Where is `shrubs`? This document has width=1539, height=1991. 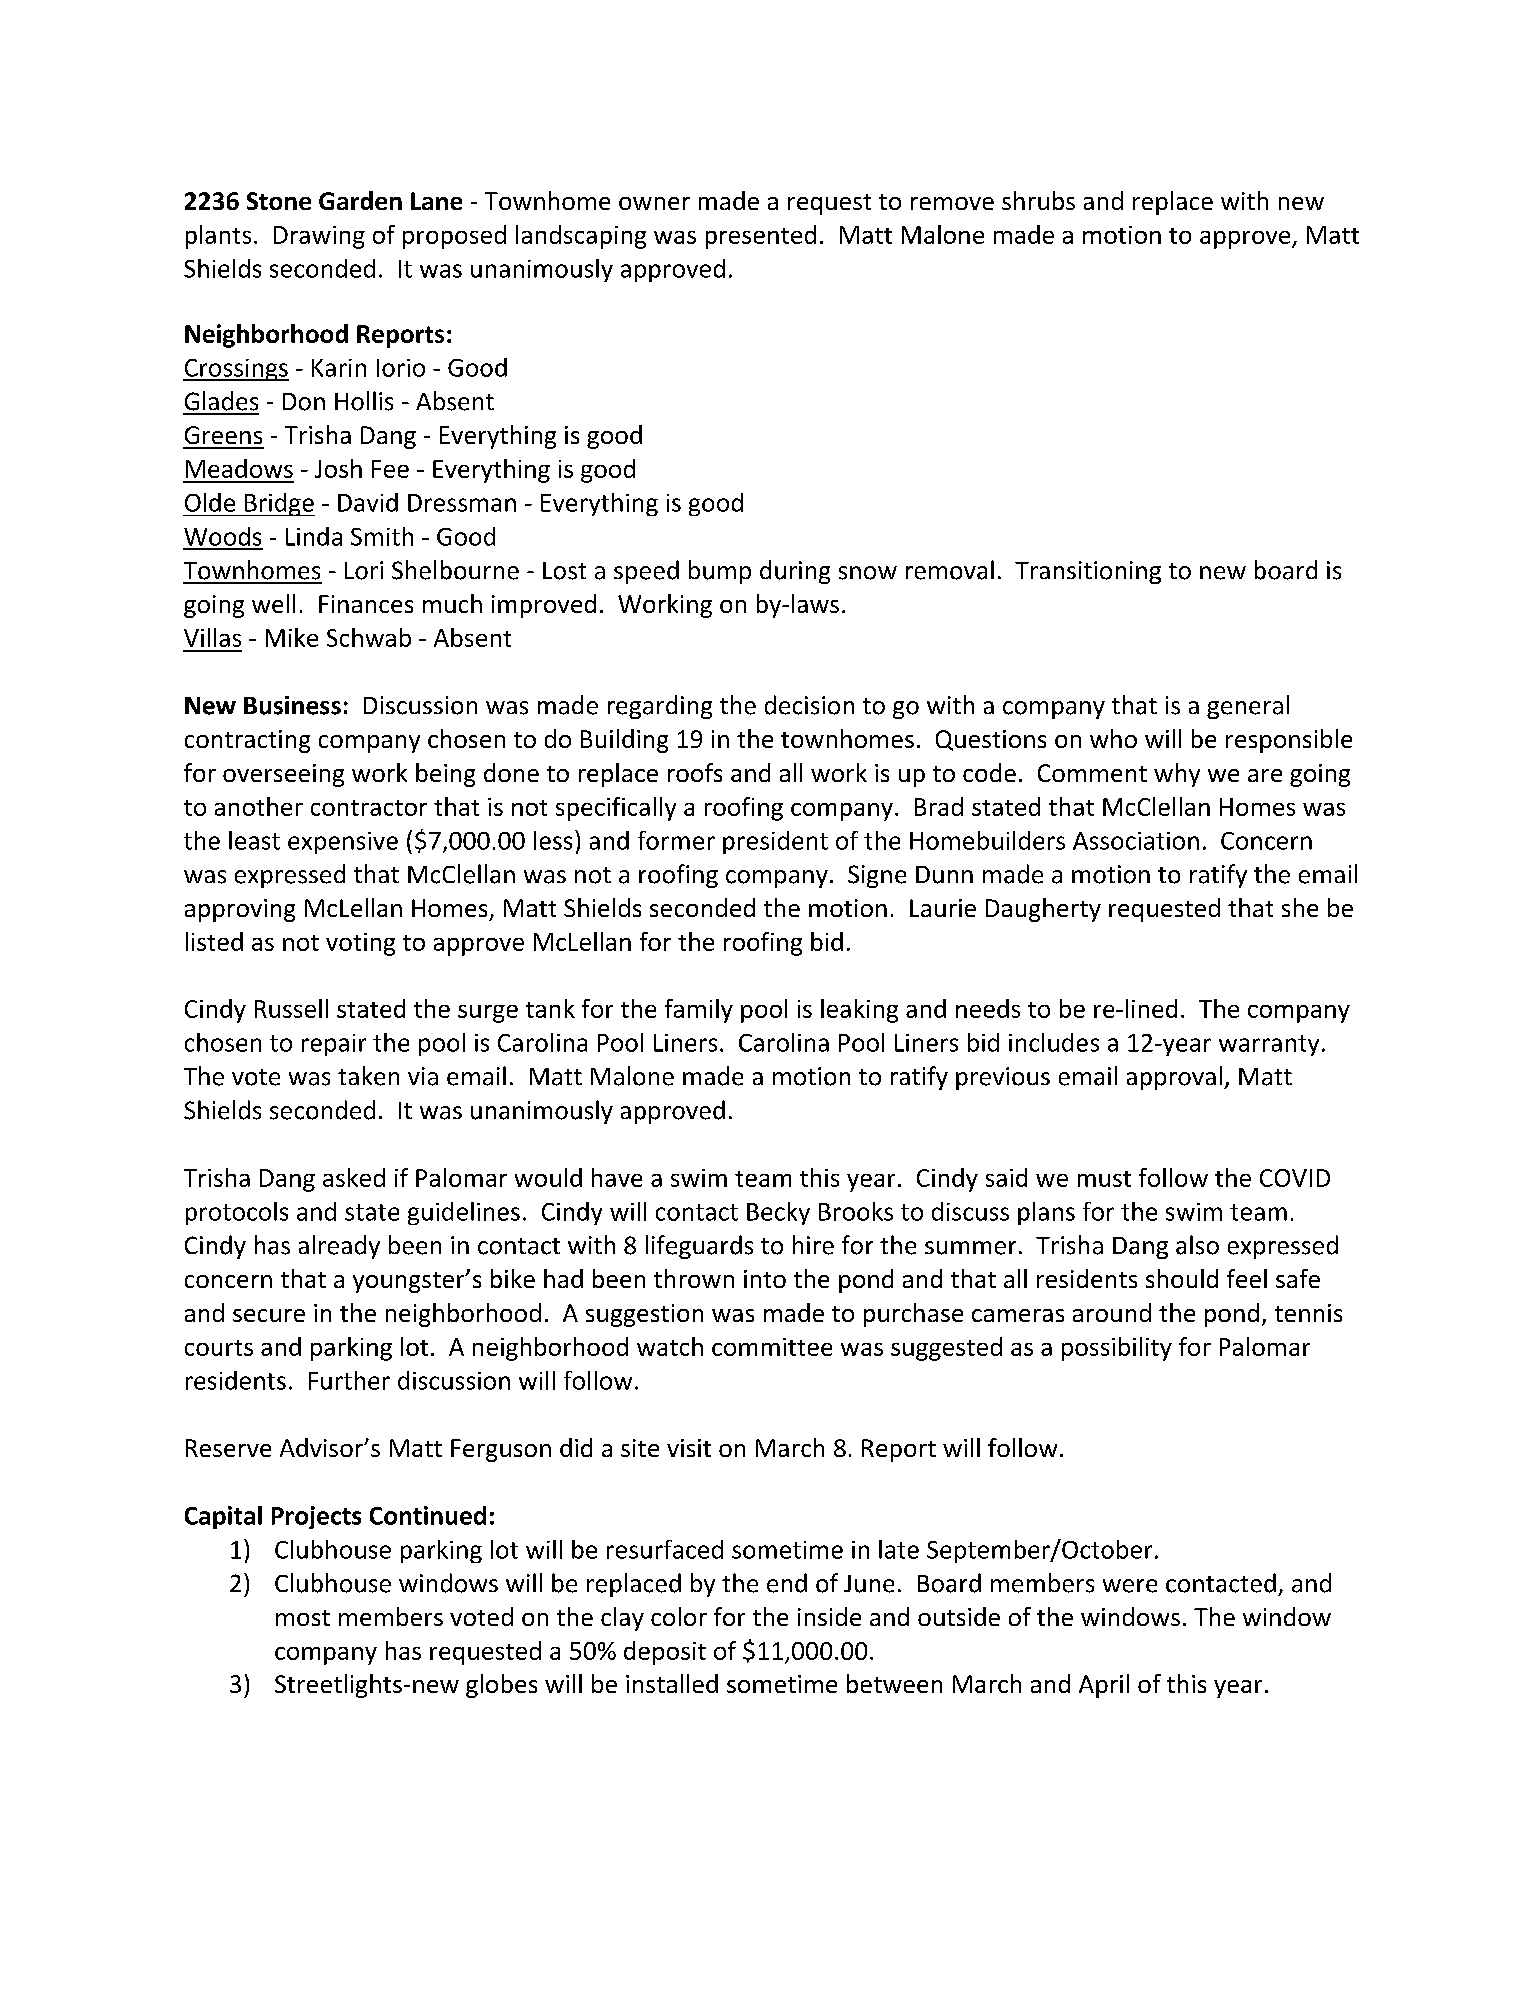 shrubs is located at coordinates (1038, 200).
